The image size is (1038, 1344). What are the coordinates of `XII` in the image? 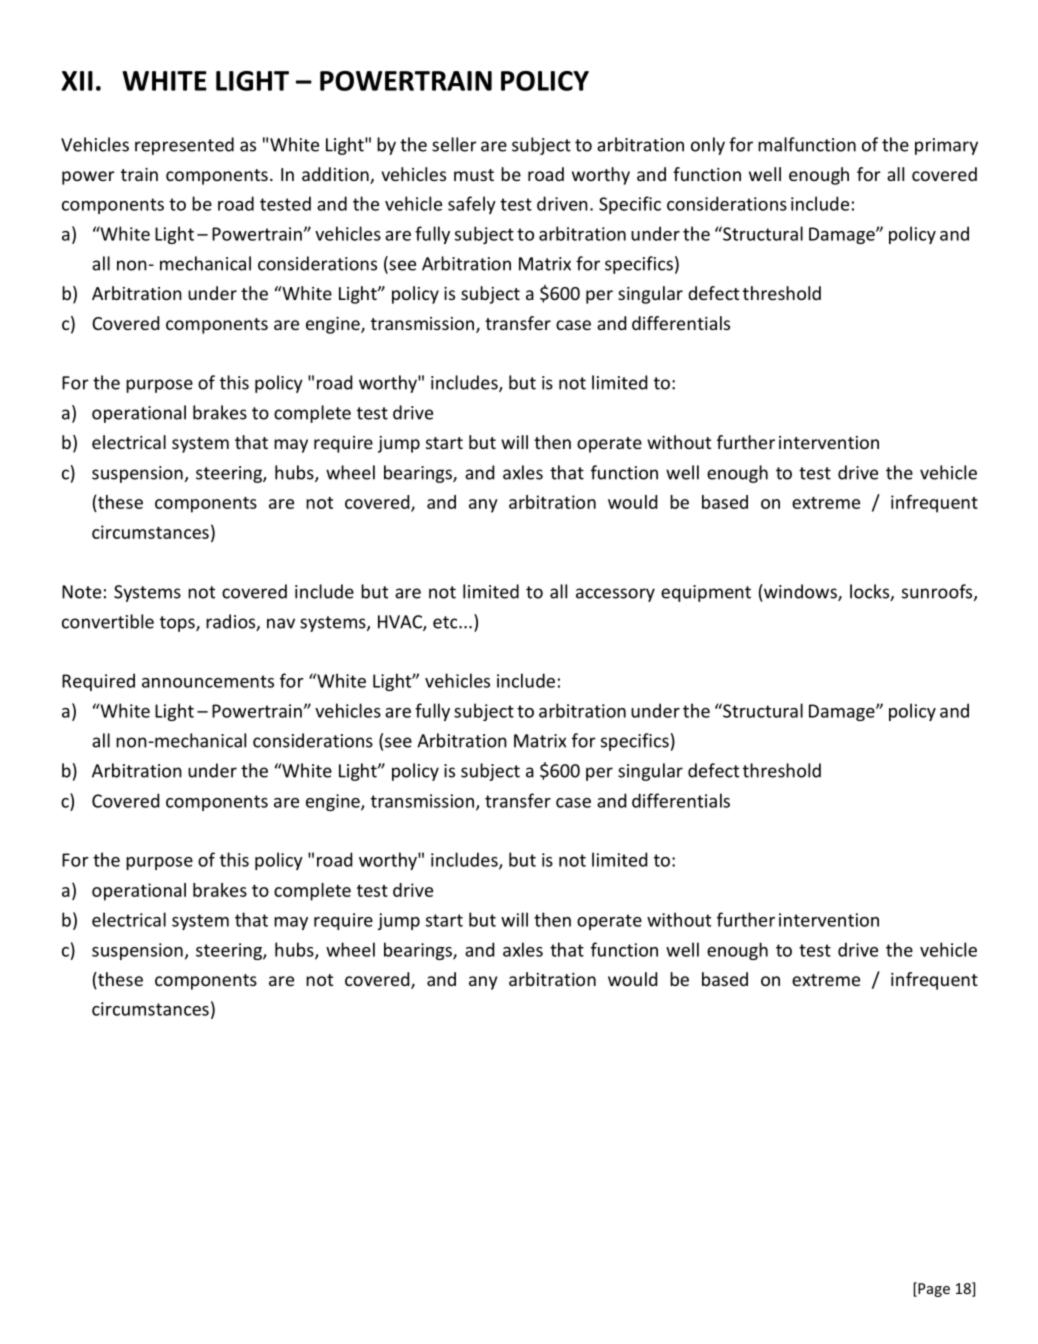 It's located at (77, 81).
